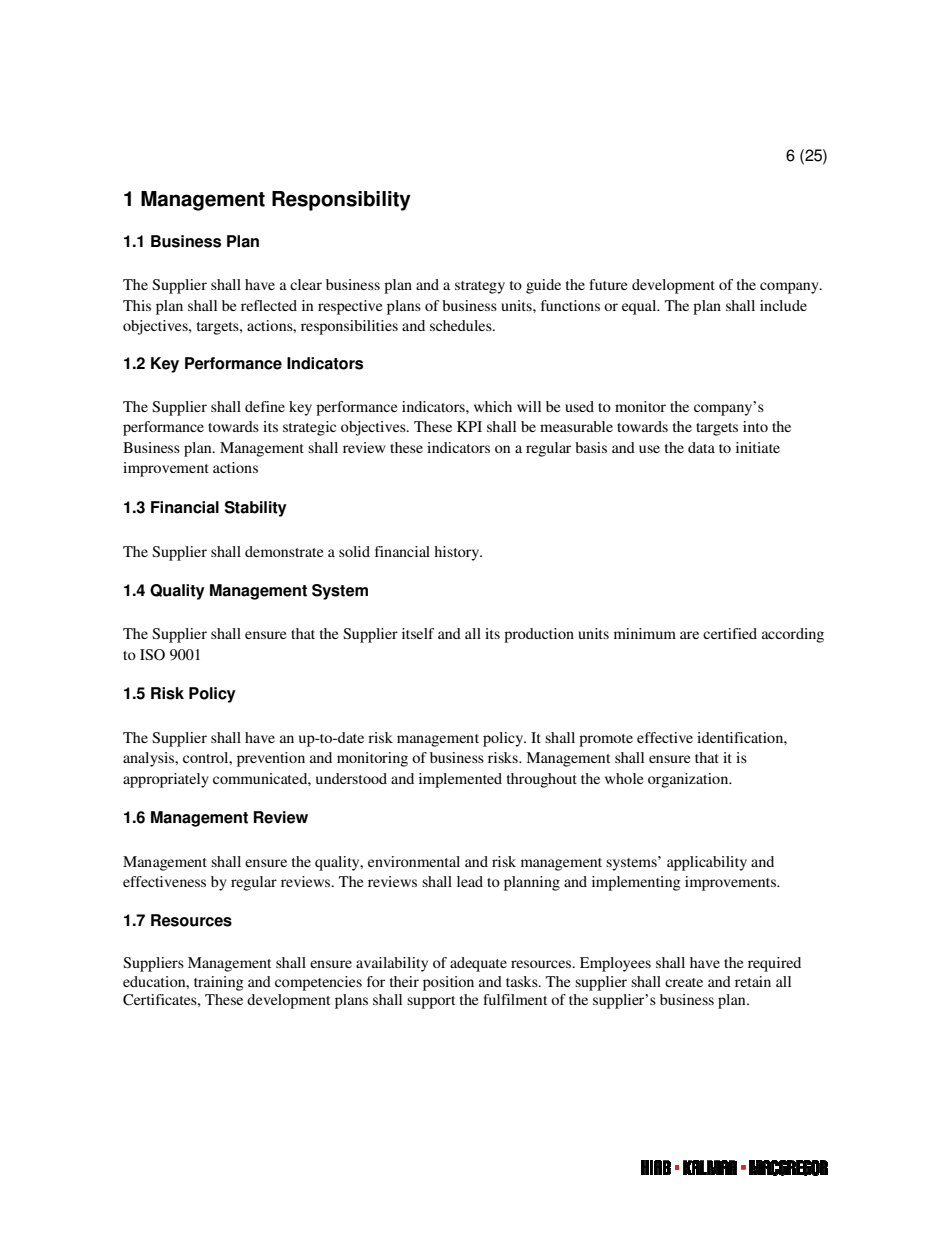  What do you see at coordinates (458, 553) in the screenshot?
I see `history` at bounding box center [458, 553].
